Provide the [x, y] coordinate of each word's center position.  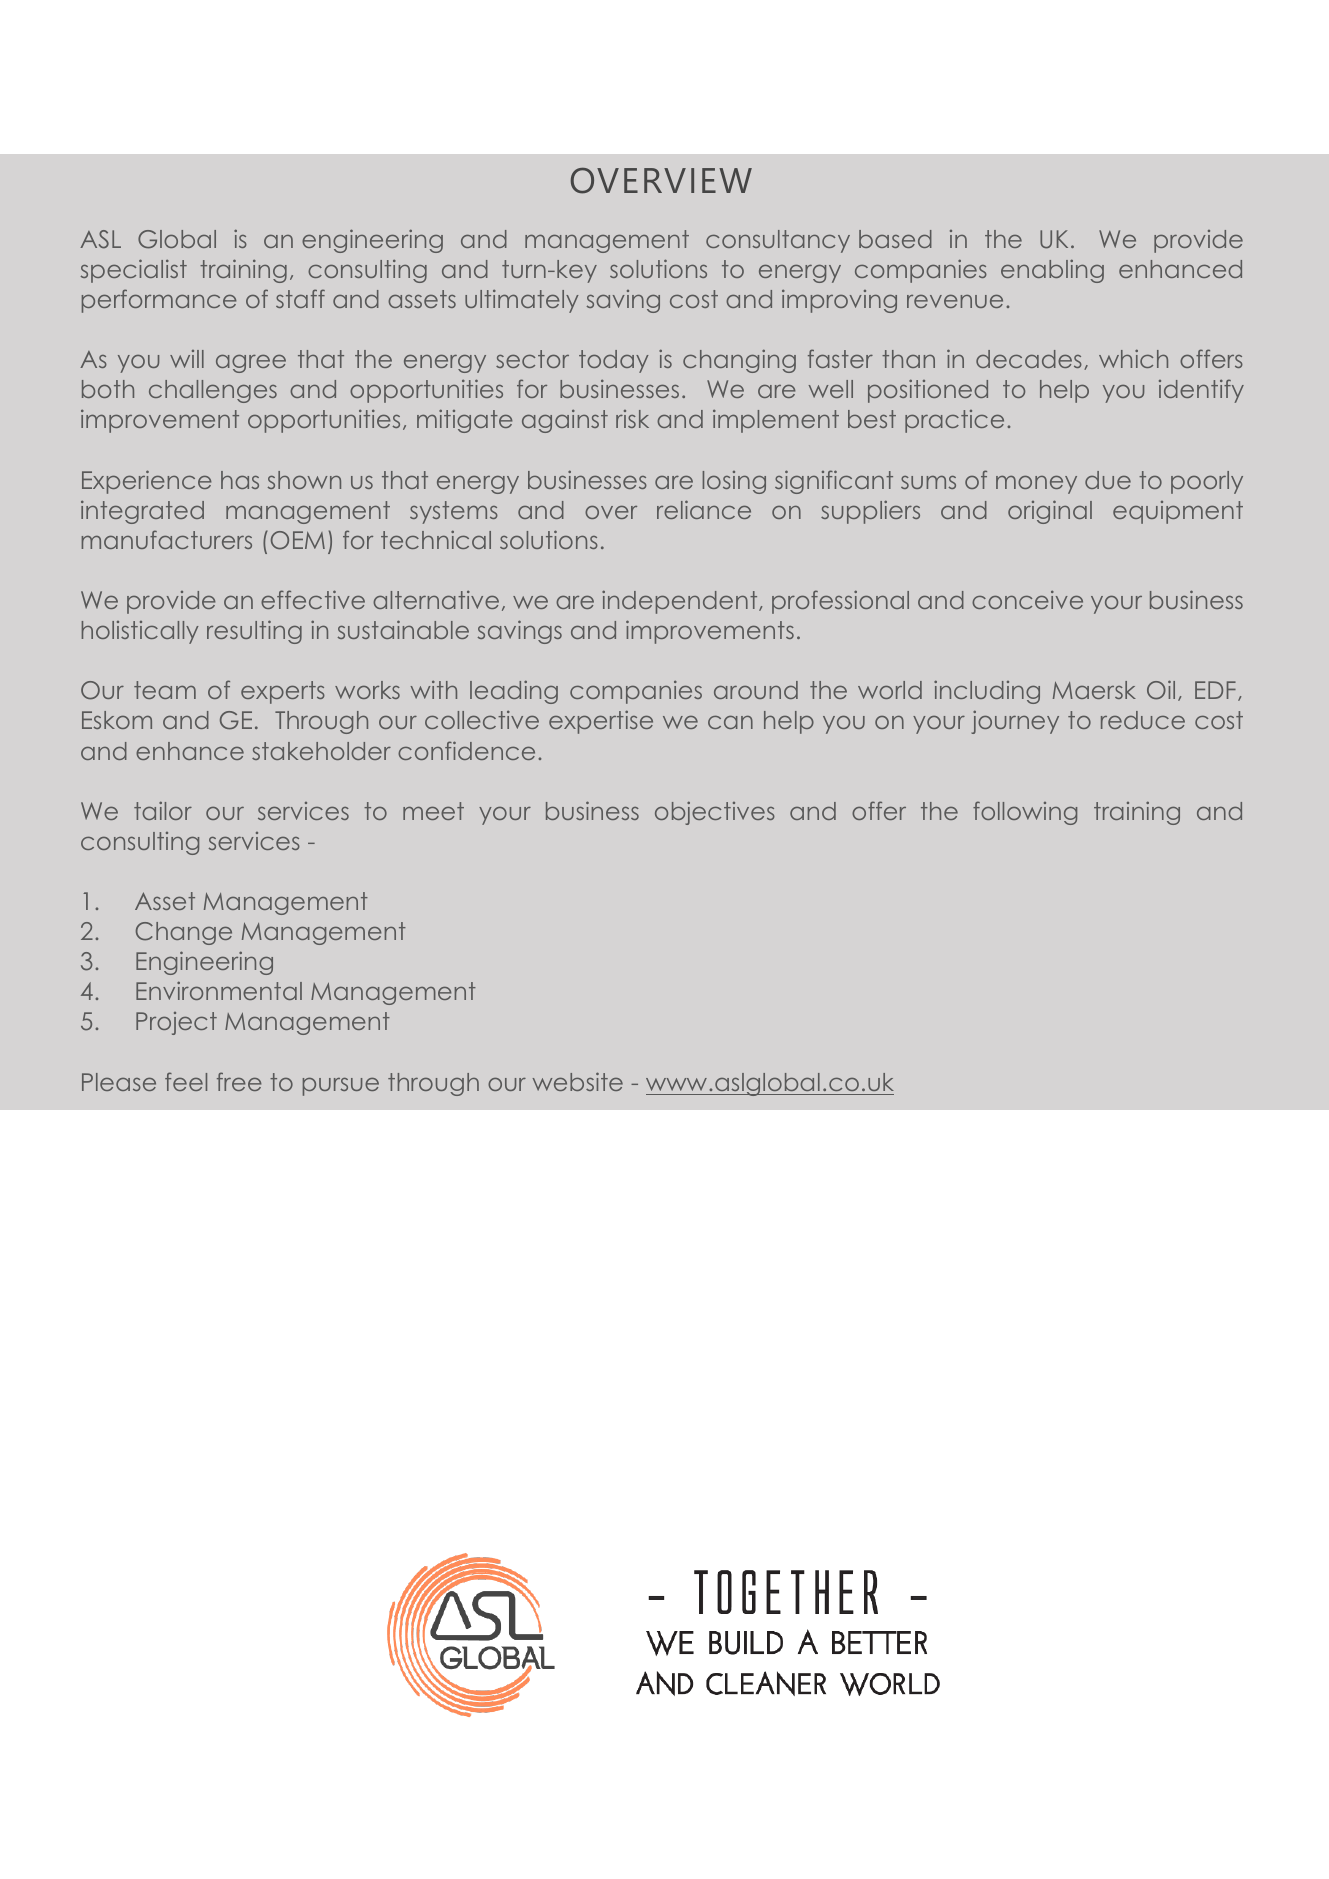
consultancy [778, 241]
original [1050, 512]
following [1025, 813]
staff [300, 298]
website [578, 1081]
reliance [704, 509]
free [239, 1081]
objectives [715, 813]
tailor [163, 810]
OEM [298, 540]
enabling [1052, 271]
